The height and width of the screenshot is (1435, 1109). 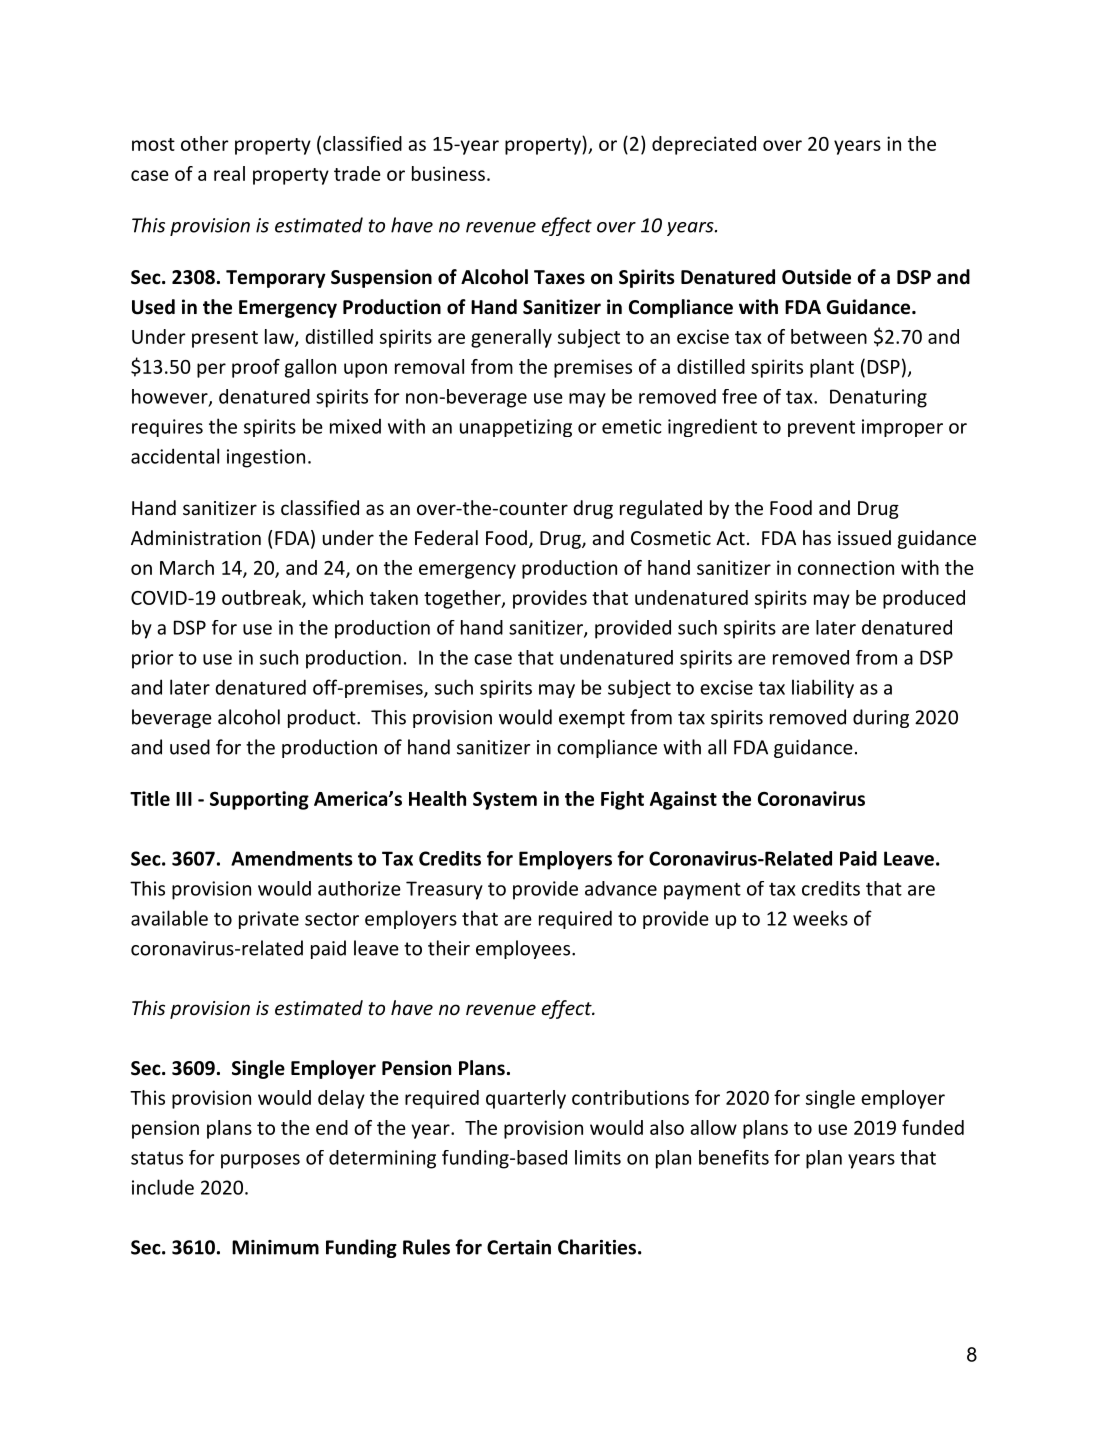 What do you see at coordinates (196, 537) in the screenshot?
I see `Administration` at bounding box center [196, 537].
